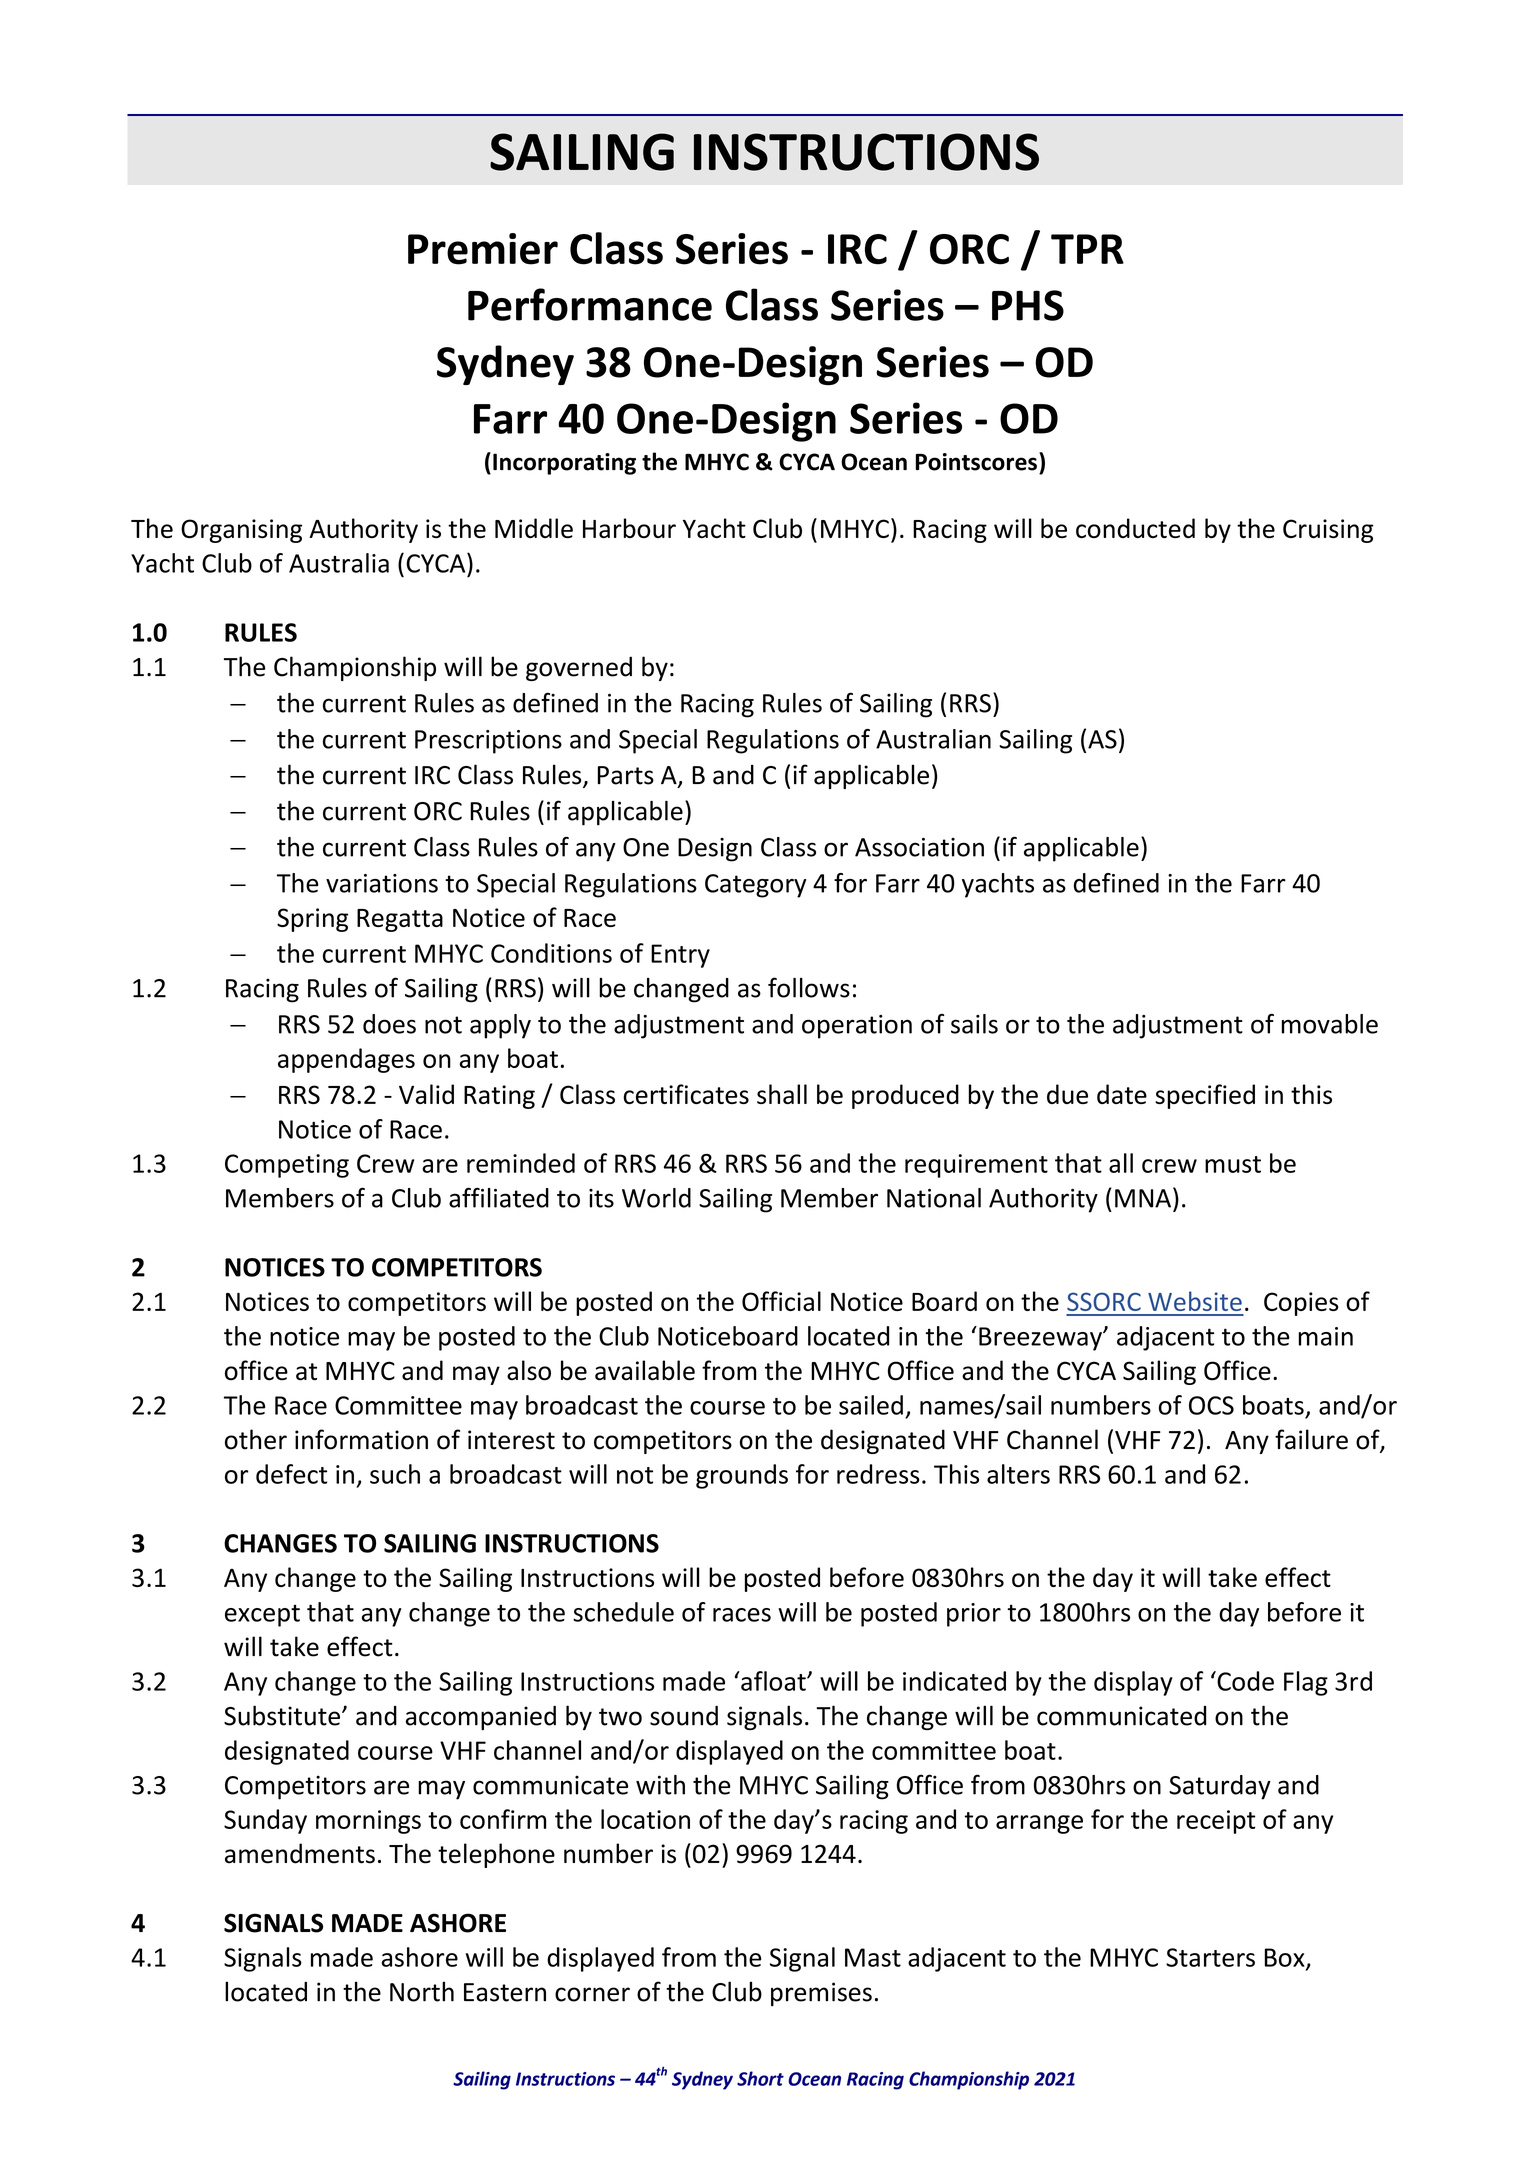  Describe the element at coordinates (287, 1166) in the page. I see `Competing` at that location.
